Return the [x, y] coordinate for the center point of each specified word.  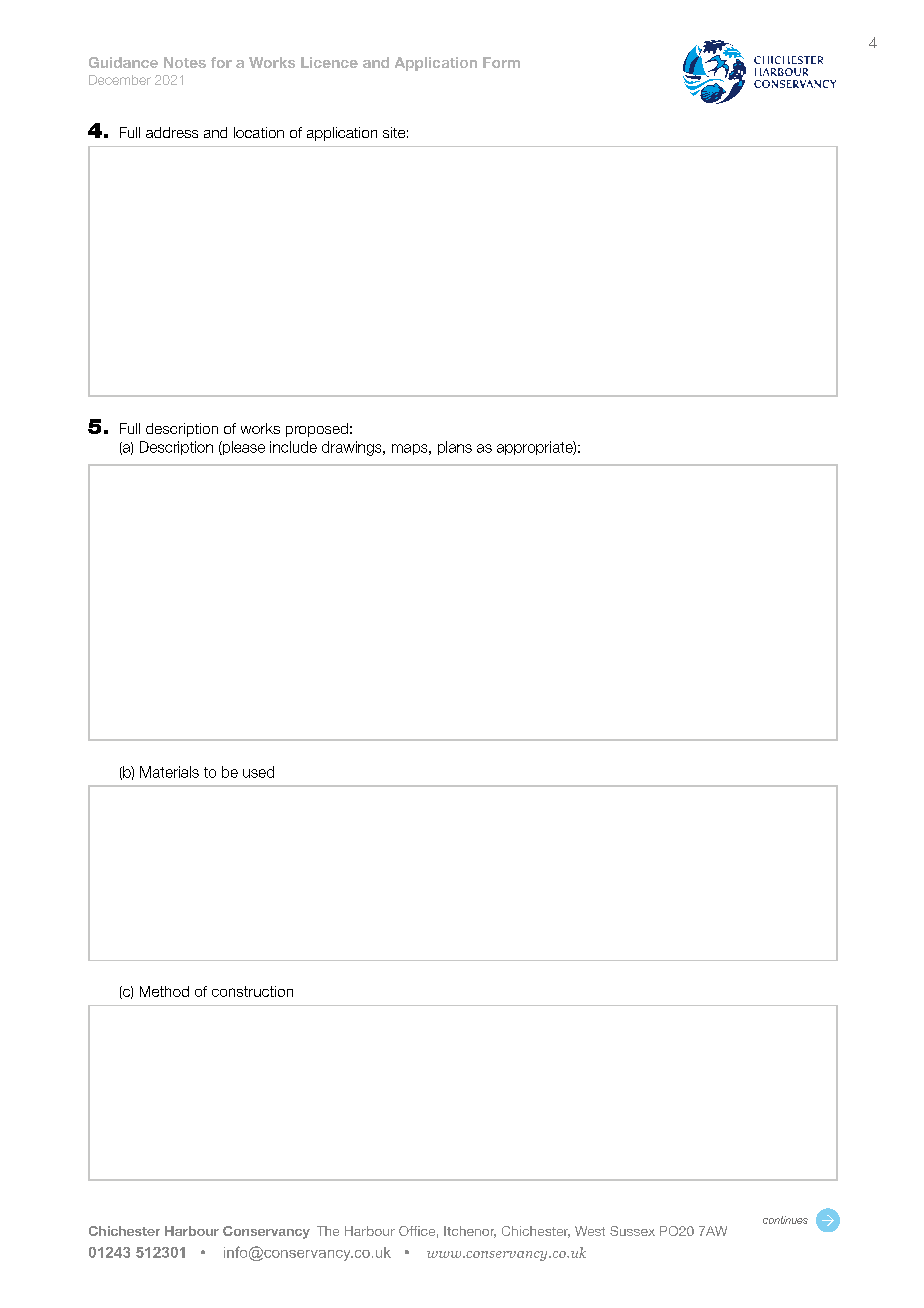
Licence [329, 62]
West [590, 1231]
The [328, 1231]
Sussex [632, 1231]
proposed [317, 430]
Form [501, 62]
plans [455, 448]
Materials [169, 772]
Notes [185, 62]
